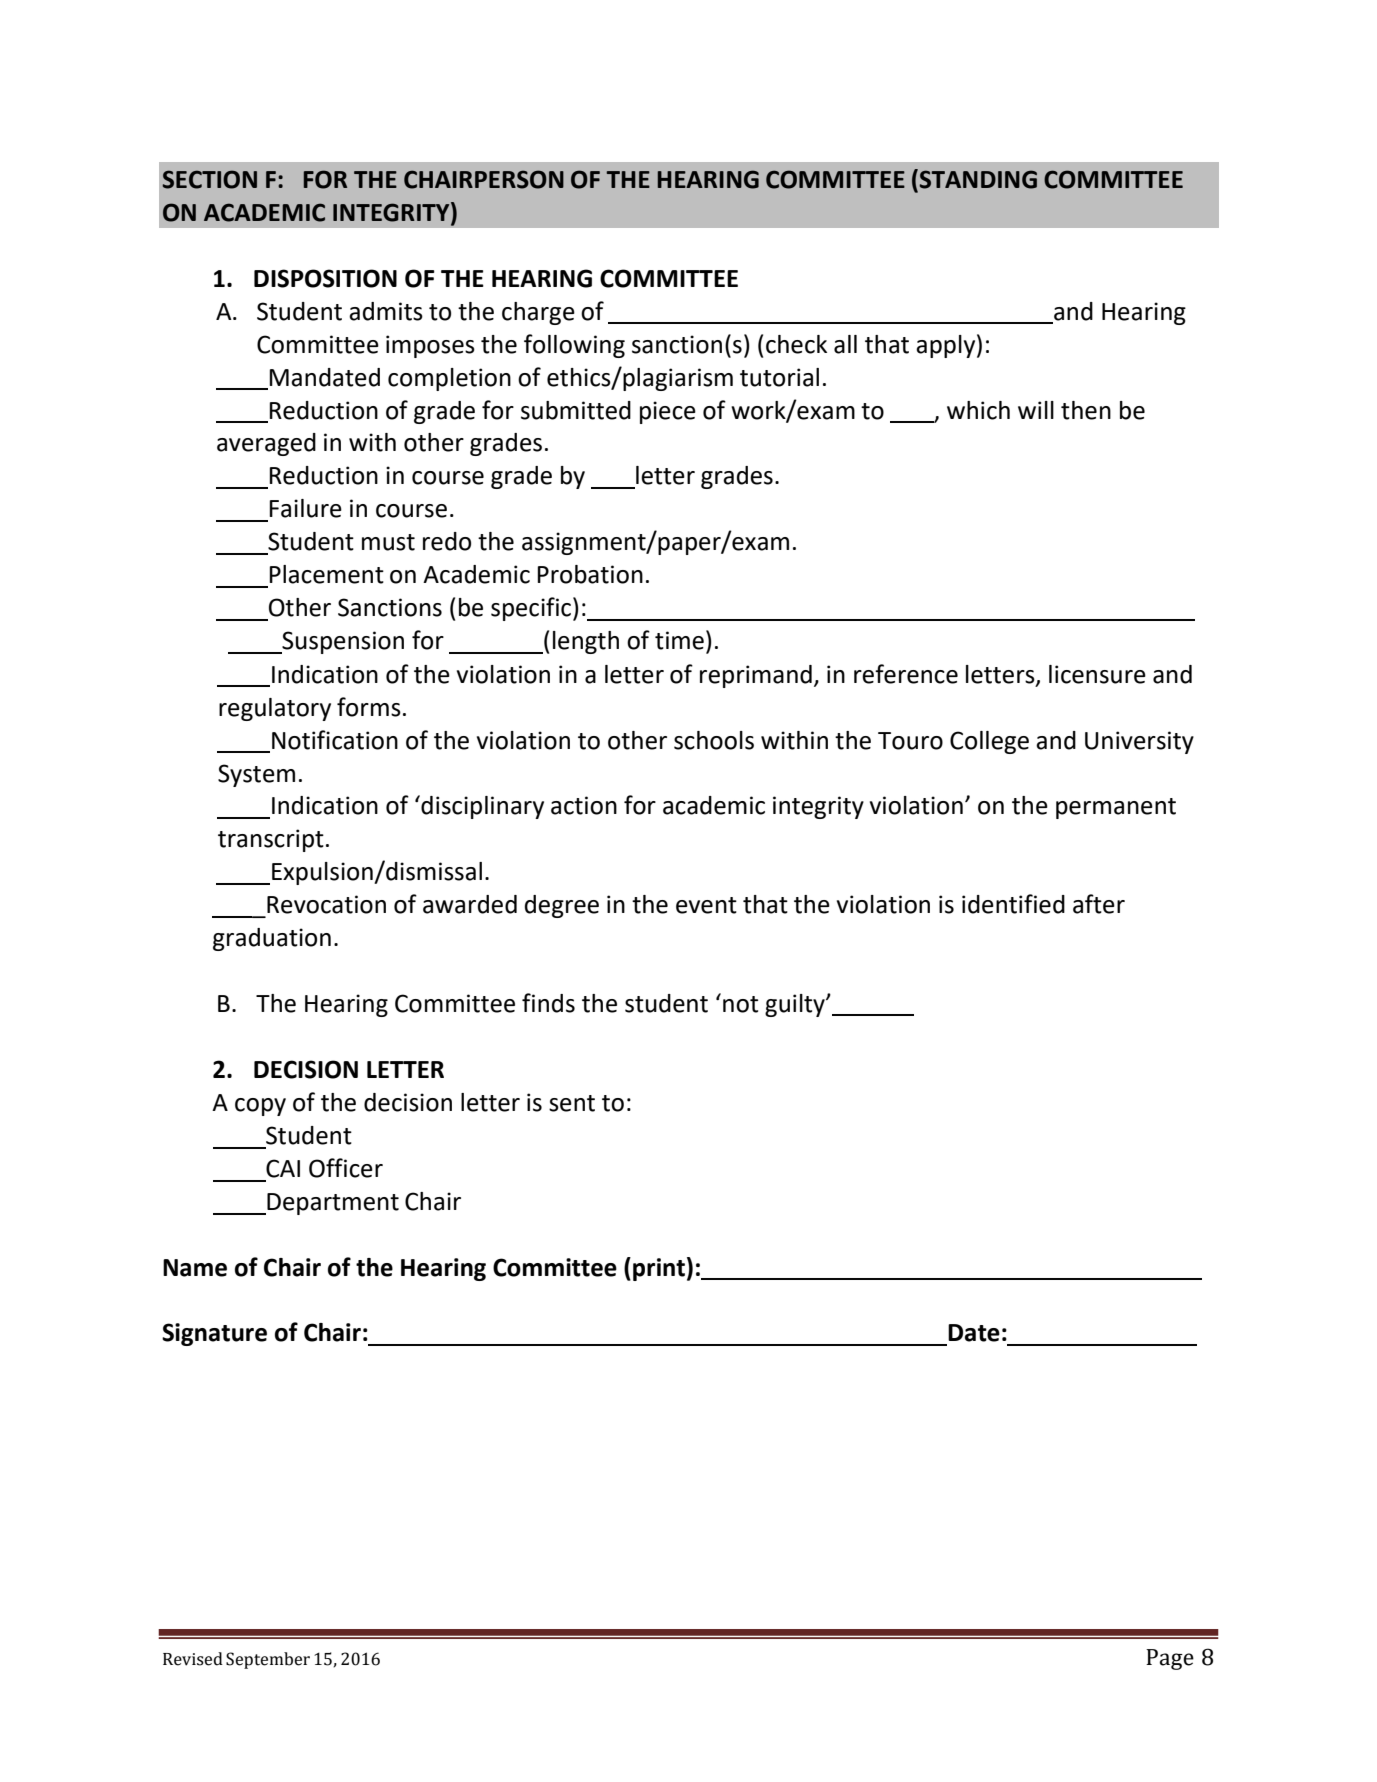  What do you see at coordinates (342, 642) in the document?
I see `Suspension` at bounding box center [342, 642].
